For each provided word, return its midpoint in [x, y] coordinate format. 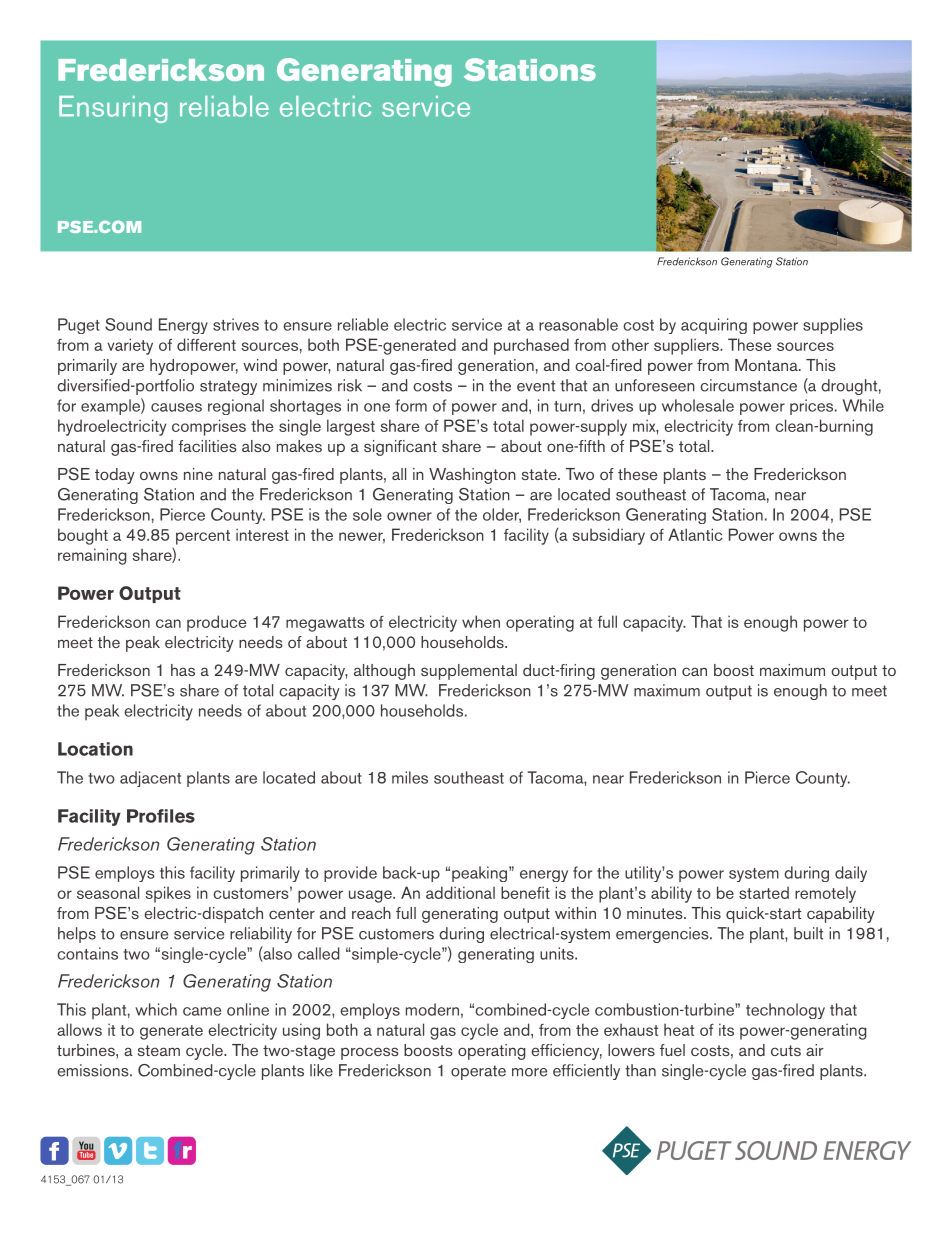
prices [813, 407]
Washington [472, 476]
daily [851, 874]
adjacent [150, 779]
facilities [207, 446]
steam [159, 1050]
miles [410, 777]
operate [478, 1072]
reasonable [578, 324]
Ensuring [113, 109]
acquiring [714, 326]
